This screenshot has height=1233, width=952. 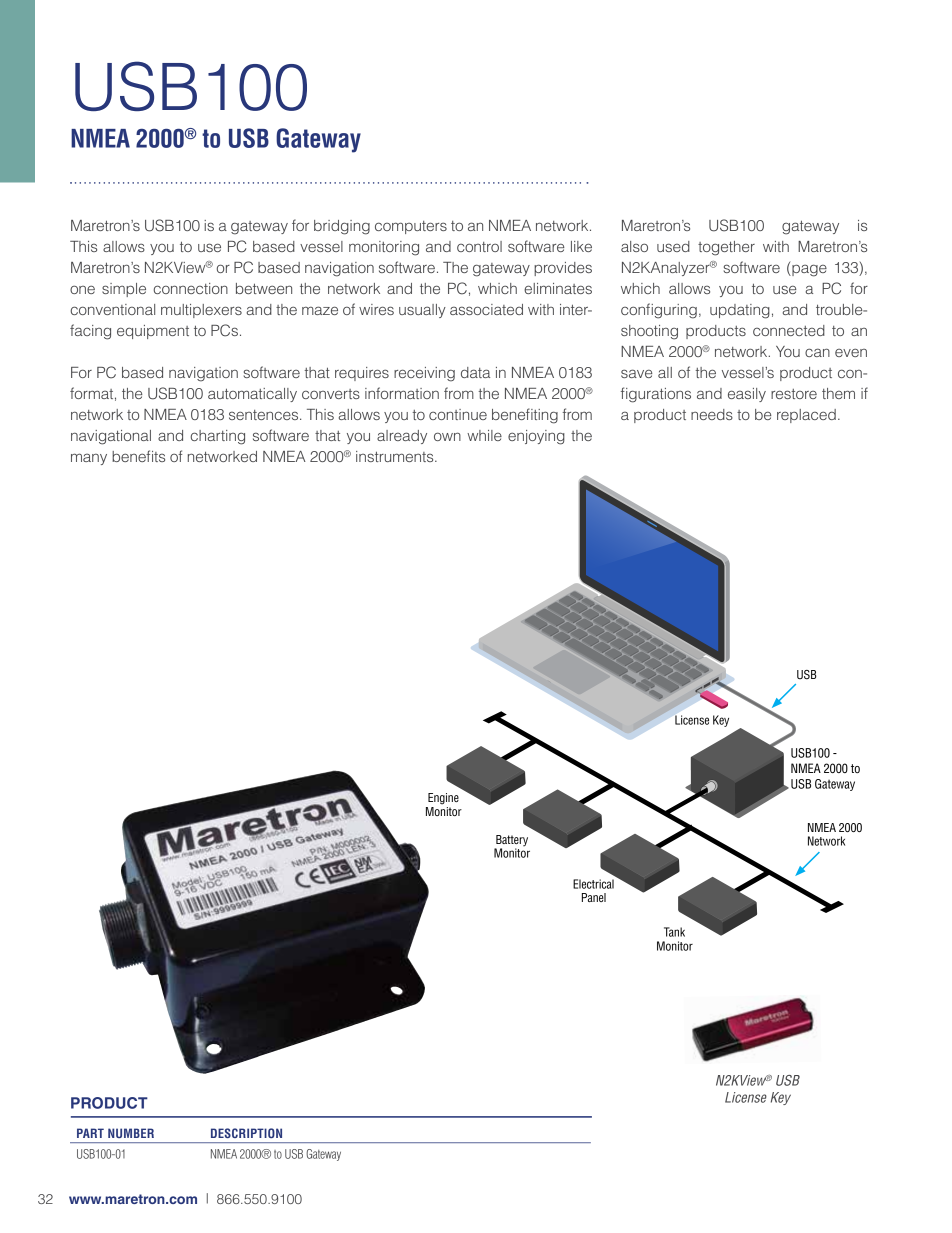 What do you see at coordinates (138, 456) in the screenshot?
I see `benefits` at bounding box center [138, 456].
